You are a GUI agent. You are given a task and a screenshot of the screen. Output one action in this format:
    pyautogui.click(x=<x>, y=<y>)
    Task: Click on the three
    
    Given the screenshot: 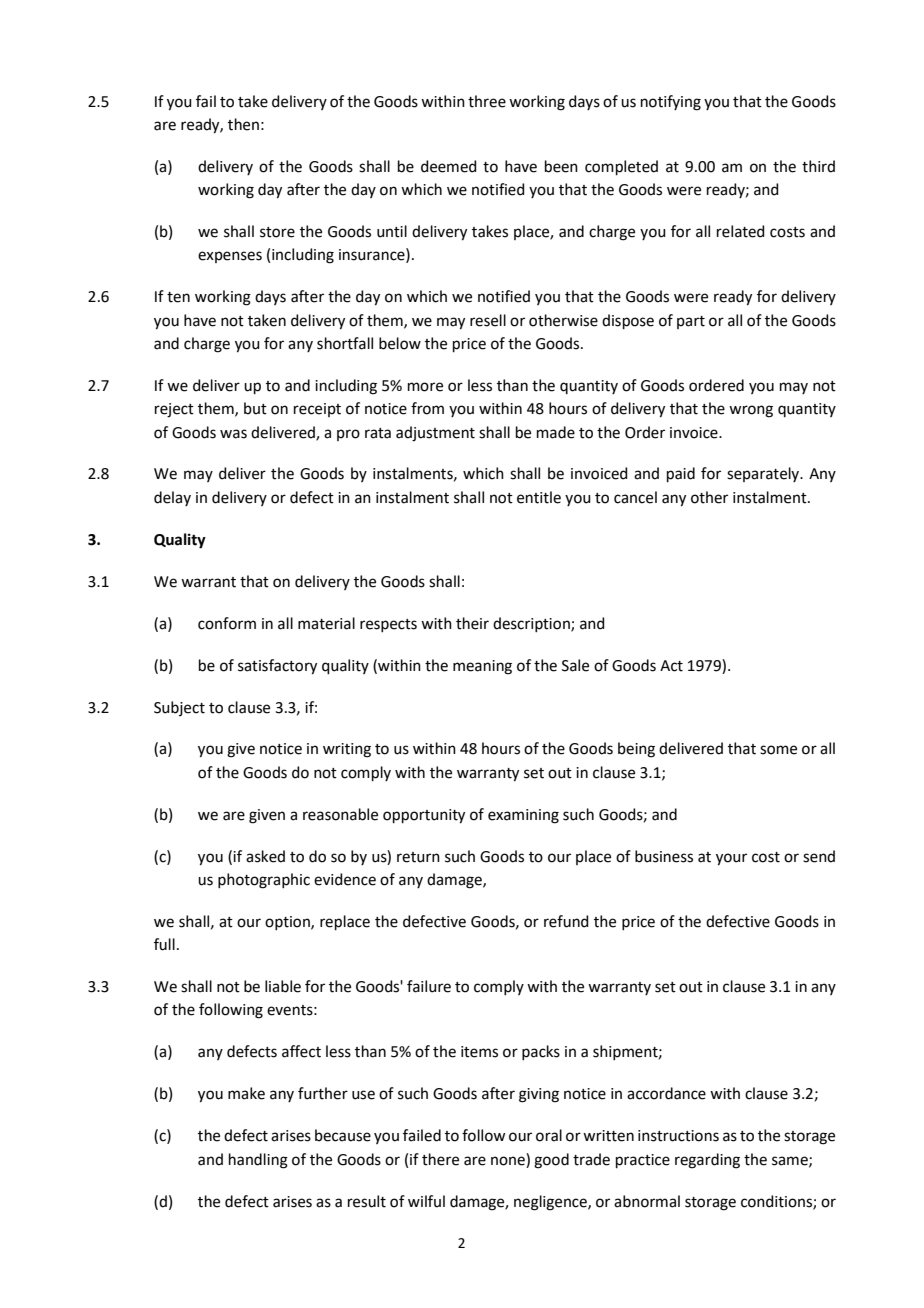 What is the action you would take?
    pyautogui.click(x=487, y=101)
